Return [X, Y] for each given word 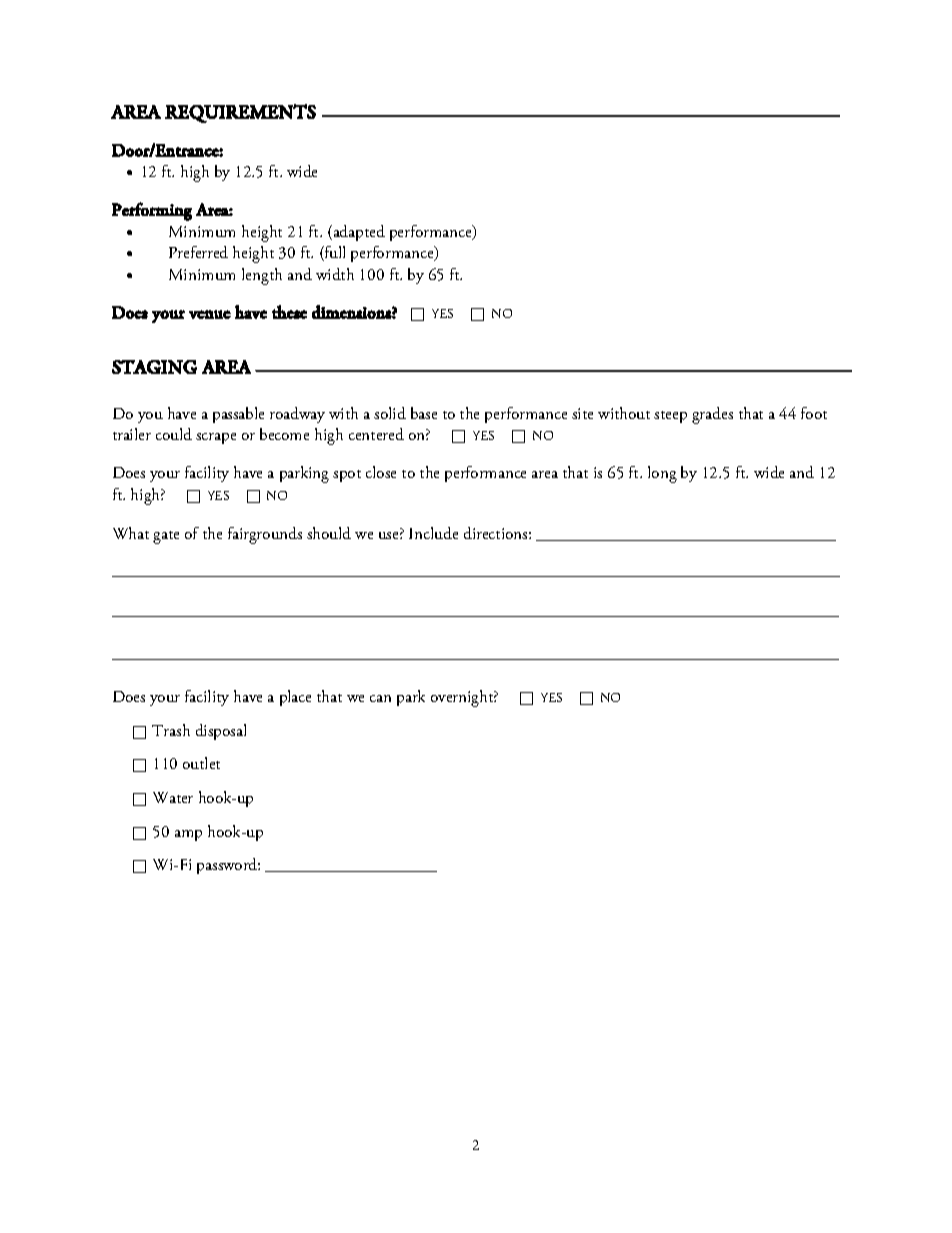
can [380, 698]
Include [433, 533]
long [662, 474]
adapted [358, 233]
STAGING [154, 367]
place [295, 698]
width [335, 274]
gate [166, 537]
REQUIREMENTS [240, 113]
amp [188, 835]
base [424, 413]
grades [712, 415]
